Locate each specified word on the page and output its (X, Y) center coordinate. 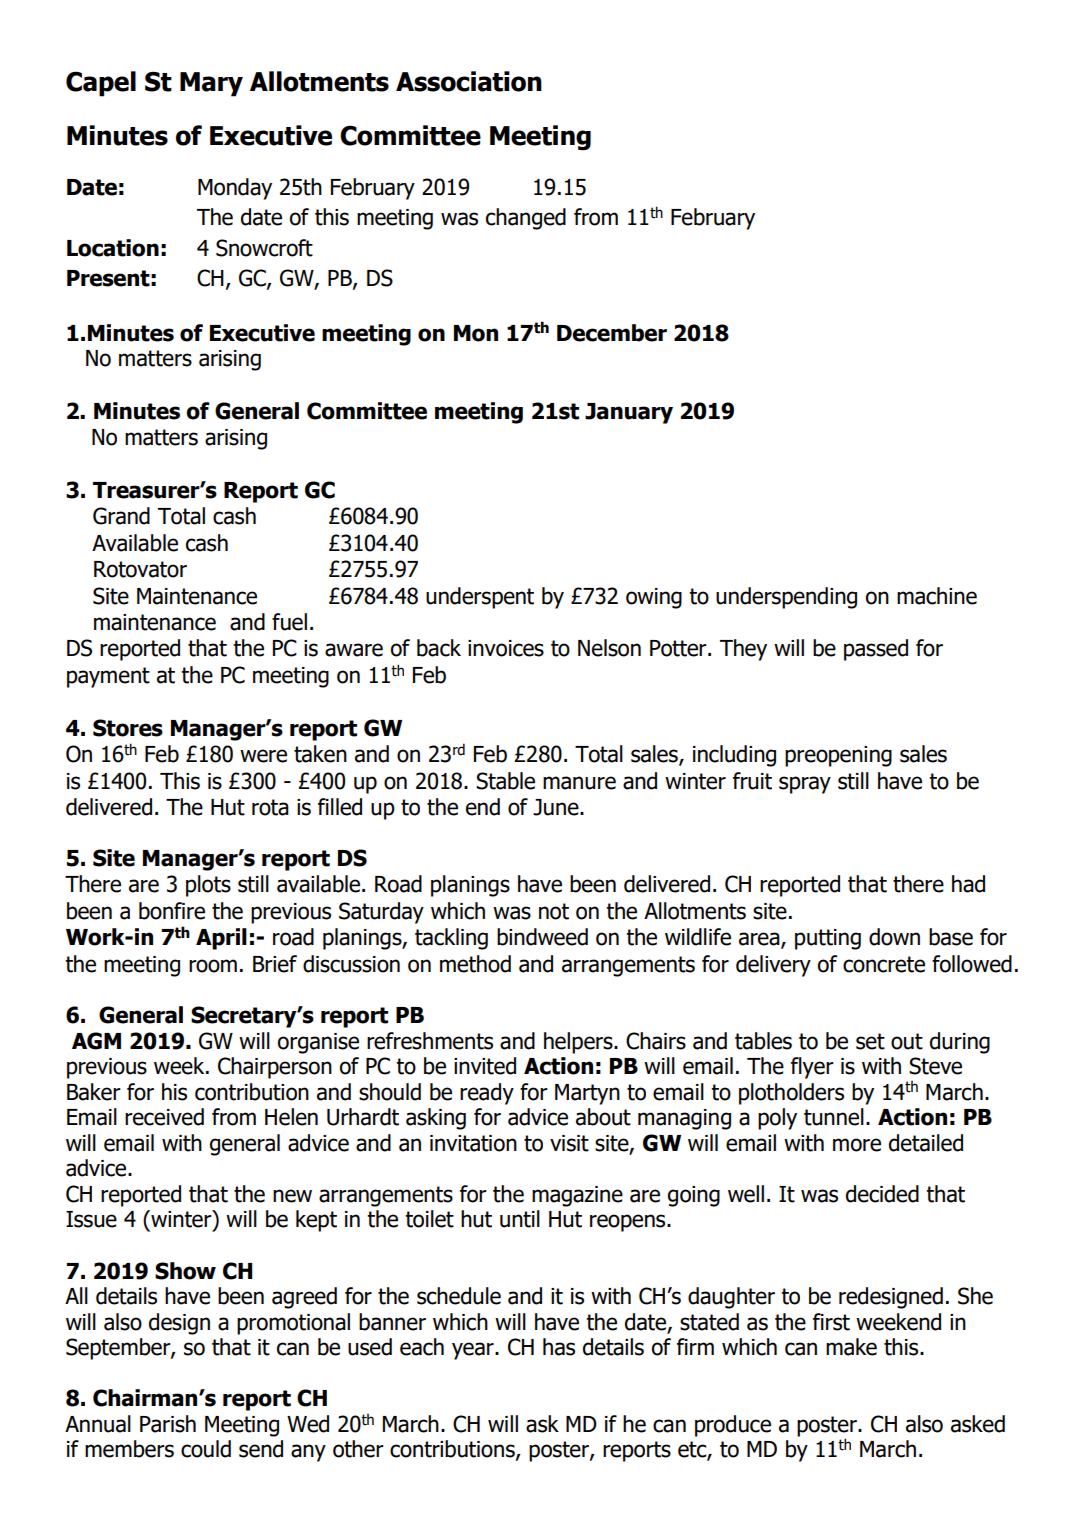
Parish (168, 1424)
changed (526, 219)
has (559, 1347)
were (263, 756)
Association (469, 81)
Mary (211, 84)
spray (805, 785)
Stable (505, 781)
